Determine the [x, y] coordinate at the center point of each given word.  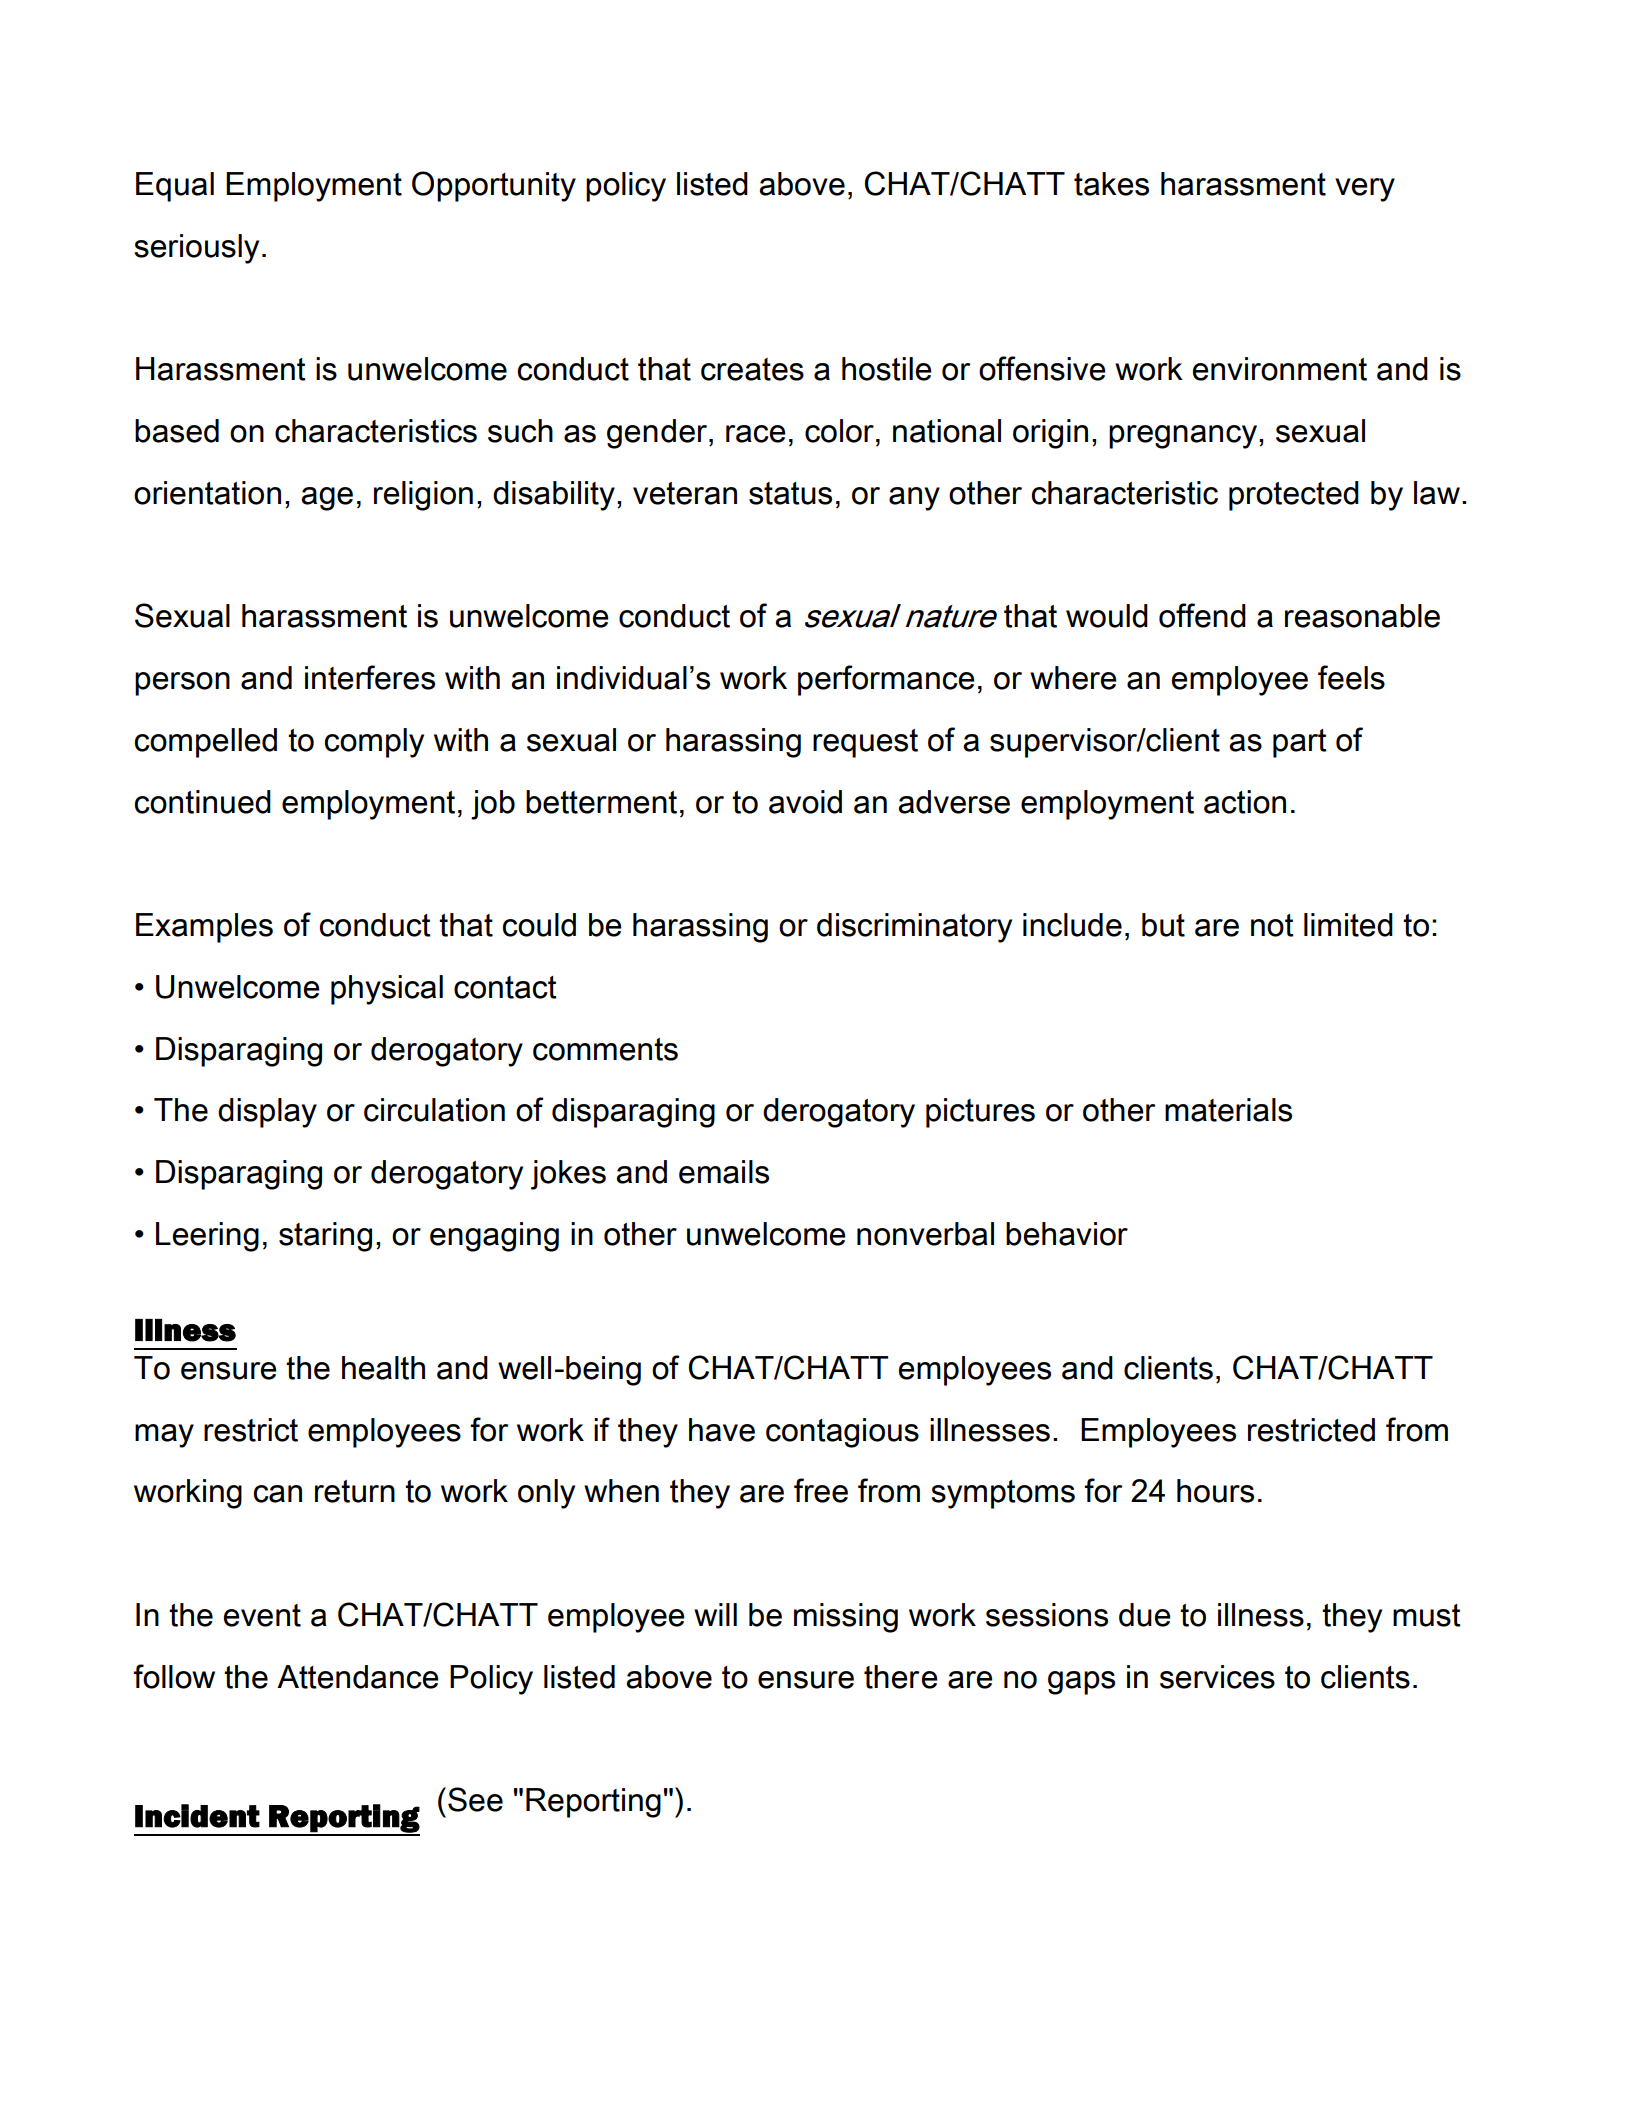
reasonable [1362, 616]
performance [886, 680]
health [383, 1368]
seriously [196, 249]
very [1365, 190]
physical [387, 990]
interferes [370, 677]
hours [1215, 1491]
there [901, 1677]
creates [752, 369]
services [1217, 1677]
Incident [197, 1816]
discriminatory [914, 928]
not [1272, 925]
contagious [842, 1433]
